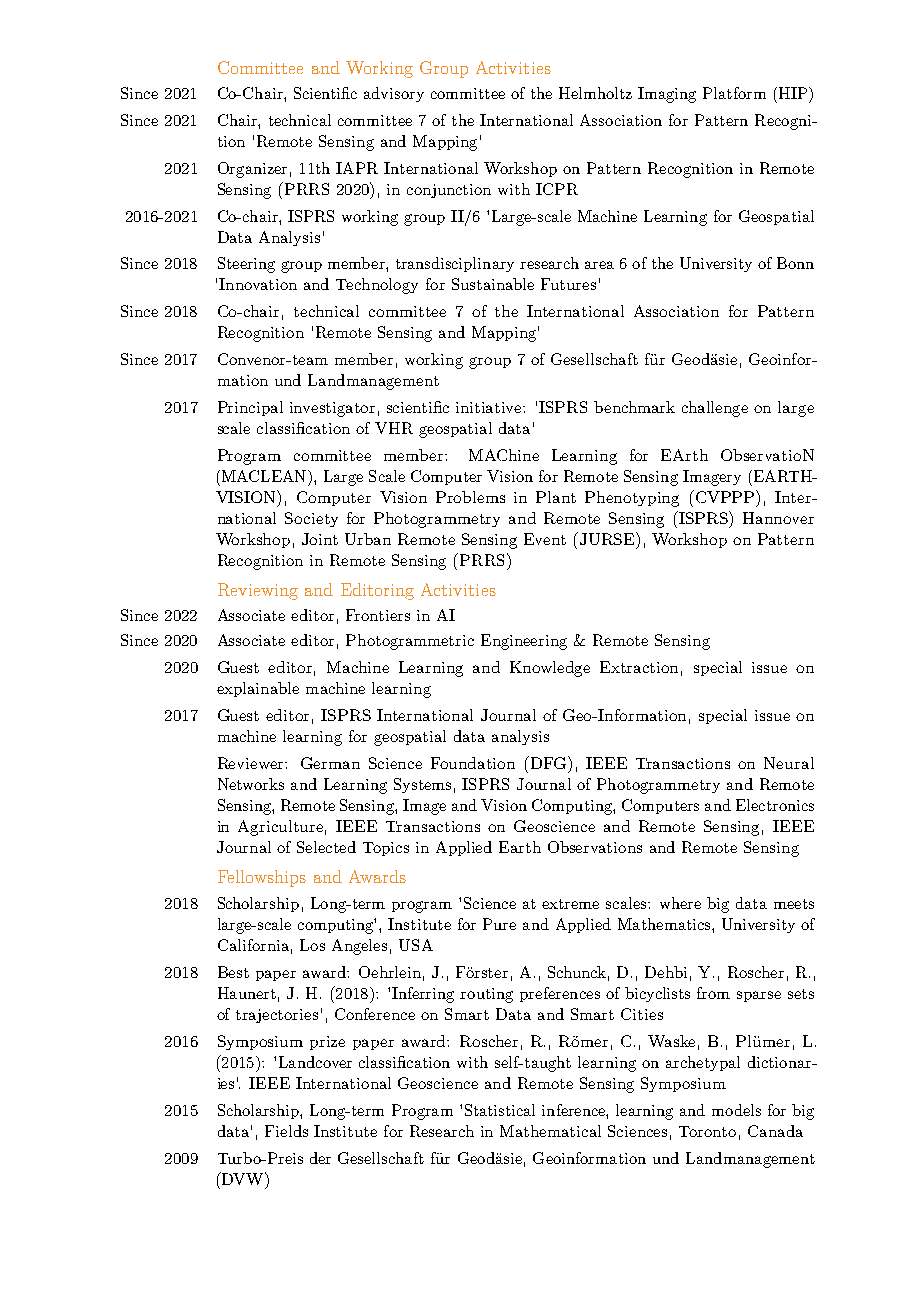 The width and height of the screenshot is (924, 1308). I want to click on Hannover, so click(778, 518).
